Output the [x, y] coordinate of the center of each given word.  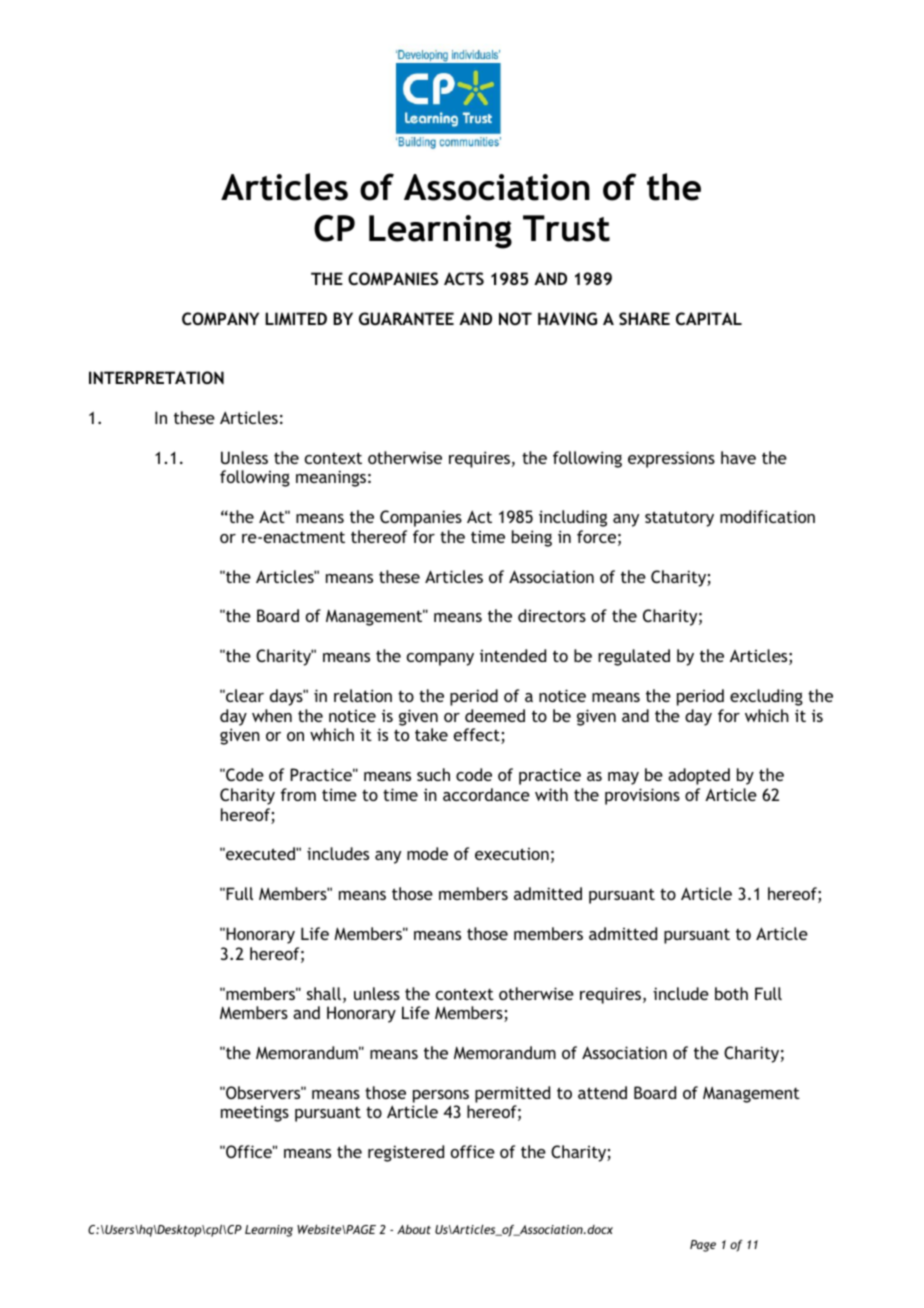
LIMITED [296, 318]
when [272, 715]
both [731, 993]
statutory [679, 519]
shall [324, 993]
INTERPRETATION [156, 377]
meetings [255, 1114]
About [414, 1229]
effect [478, 736]
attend [602, 1092]
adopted [699, 776]
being [532, 538]
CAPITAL [709, 318]
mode [427, 853]
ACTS [464, 278]
